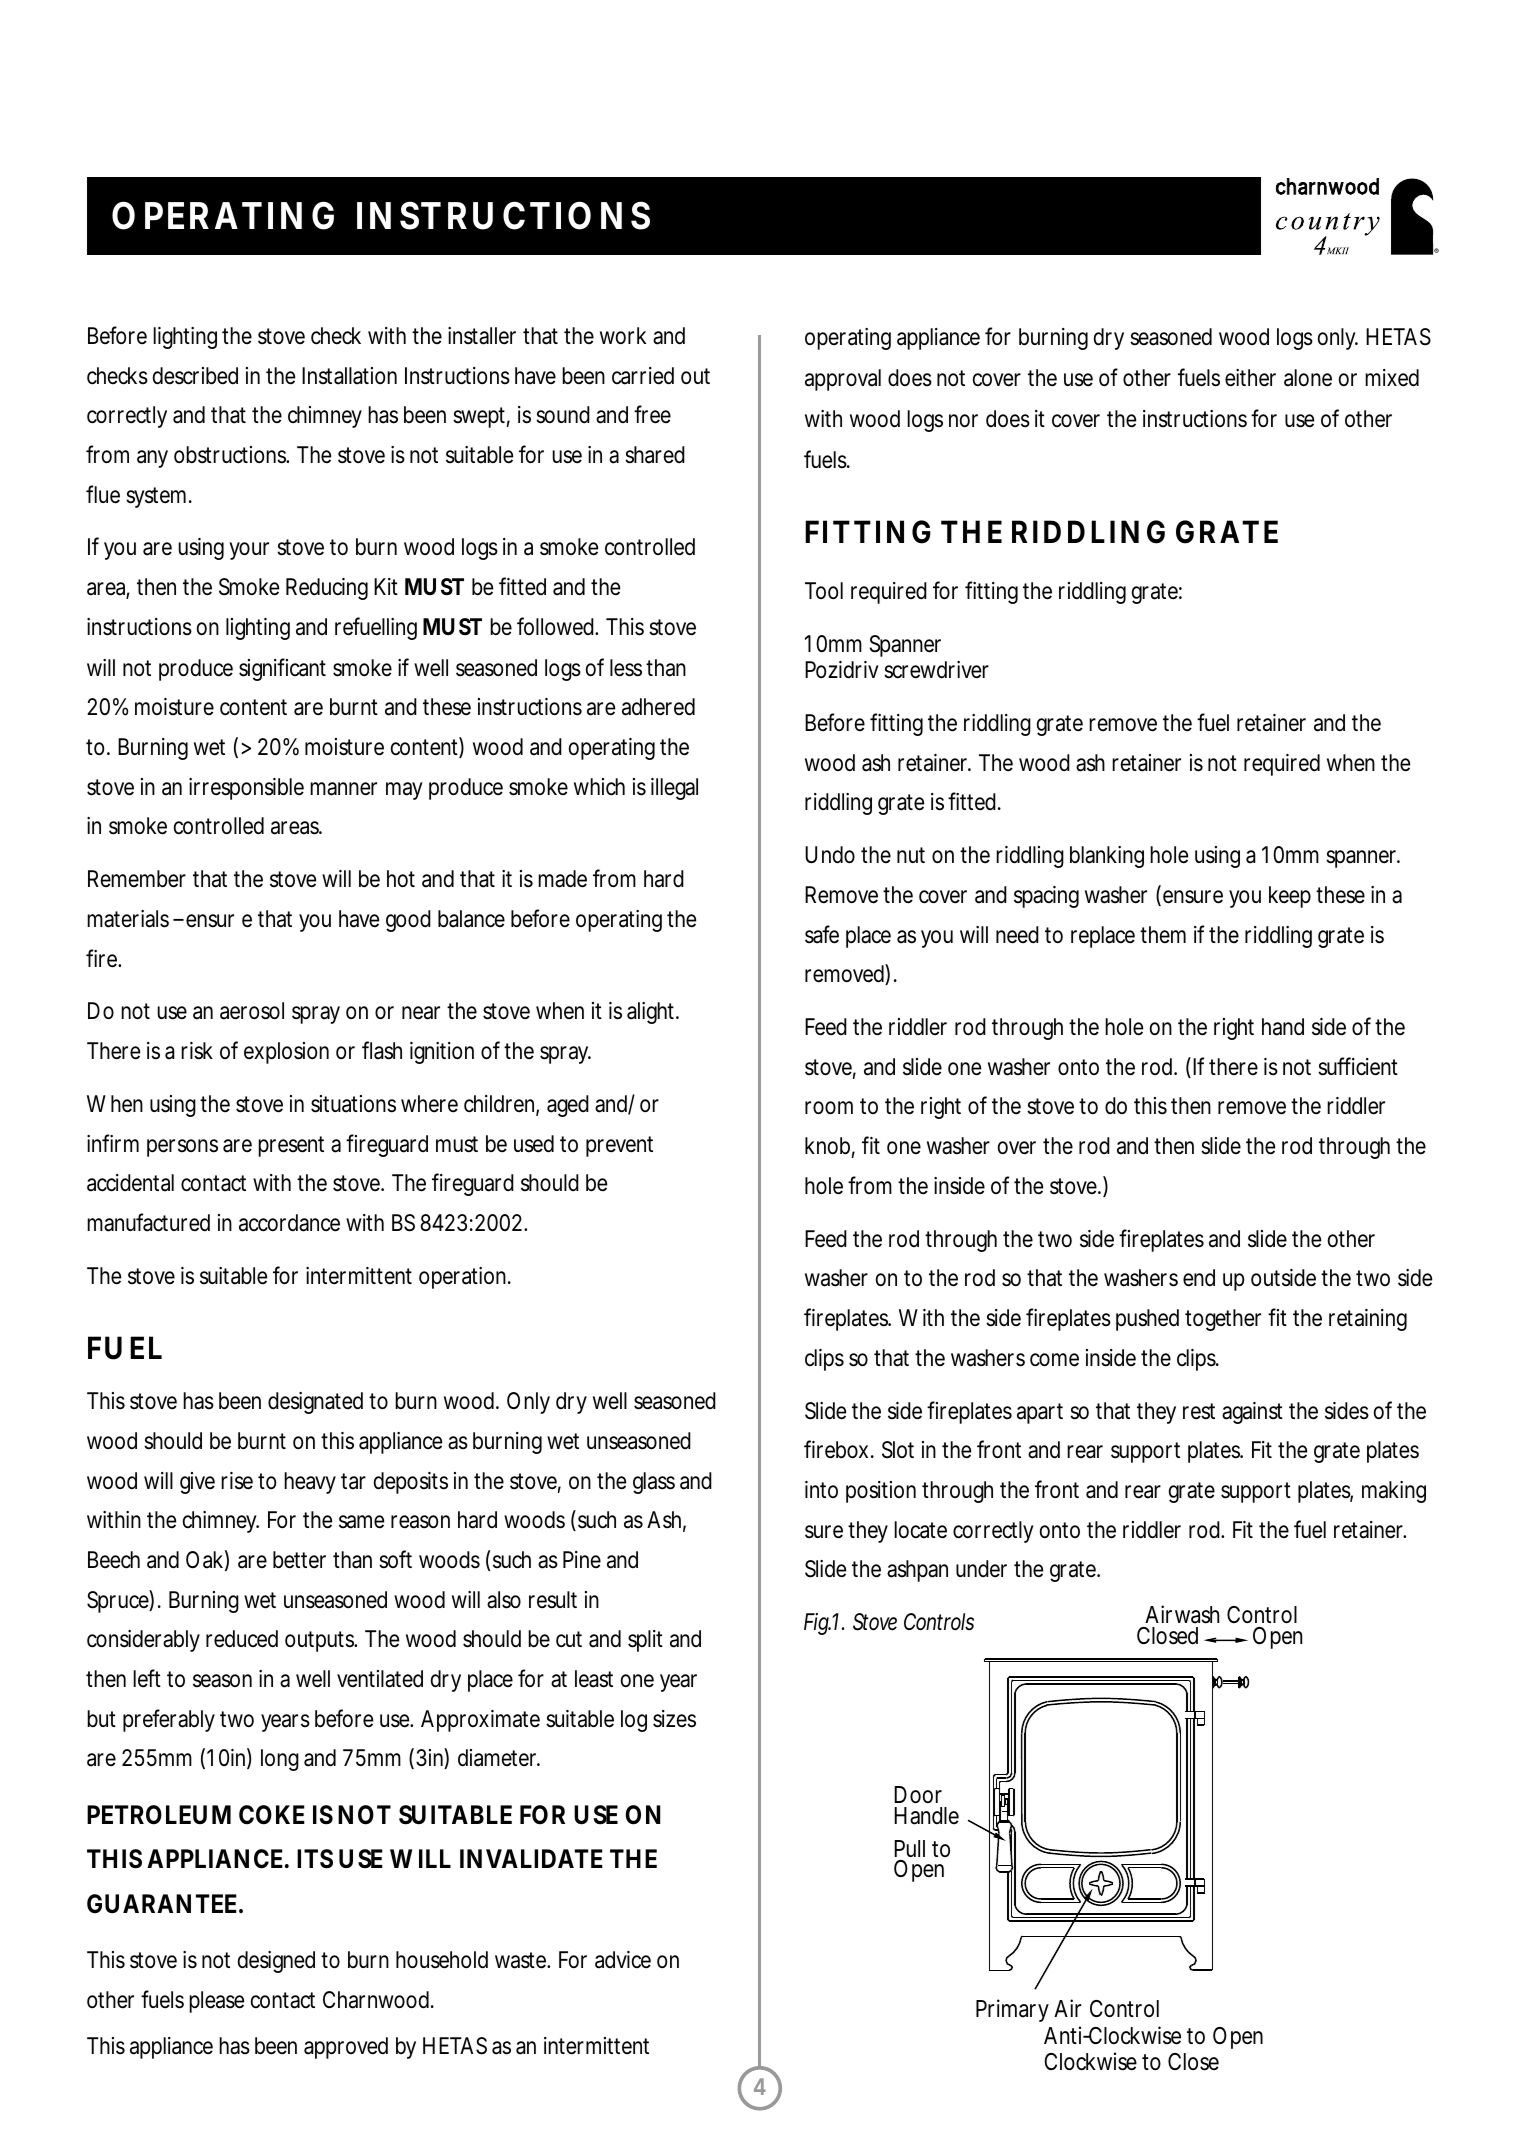  Describe the element at coordinates (195, 376) in the screenshot. I see `described` at that location.
